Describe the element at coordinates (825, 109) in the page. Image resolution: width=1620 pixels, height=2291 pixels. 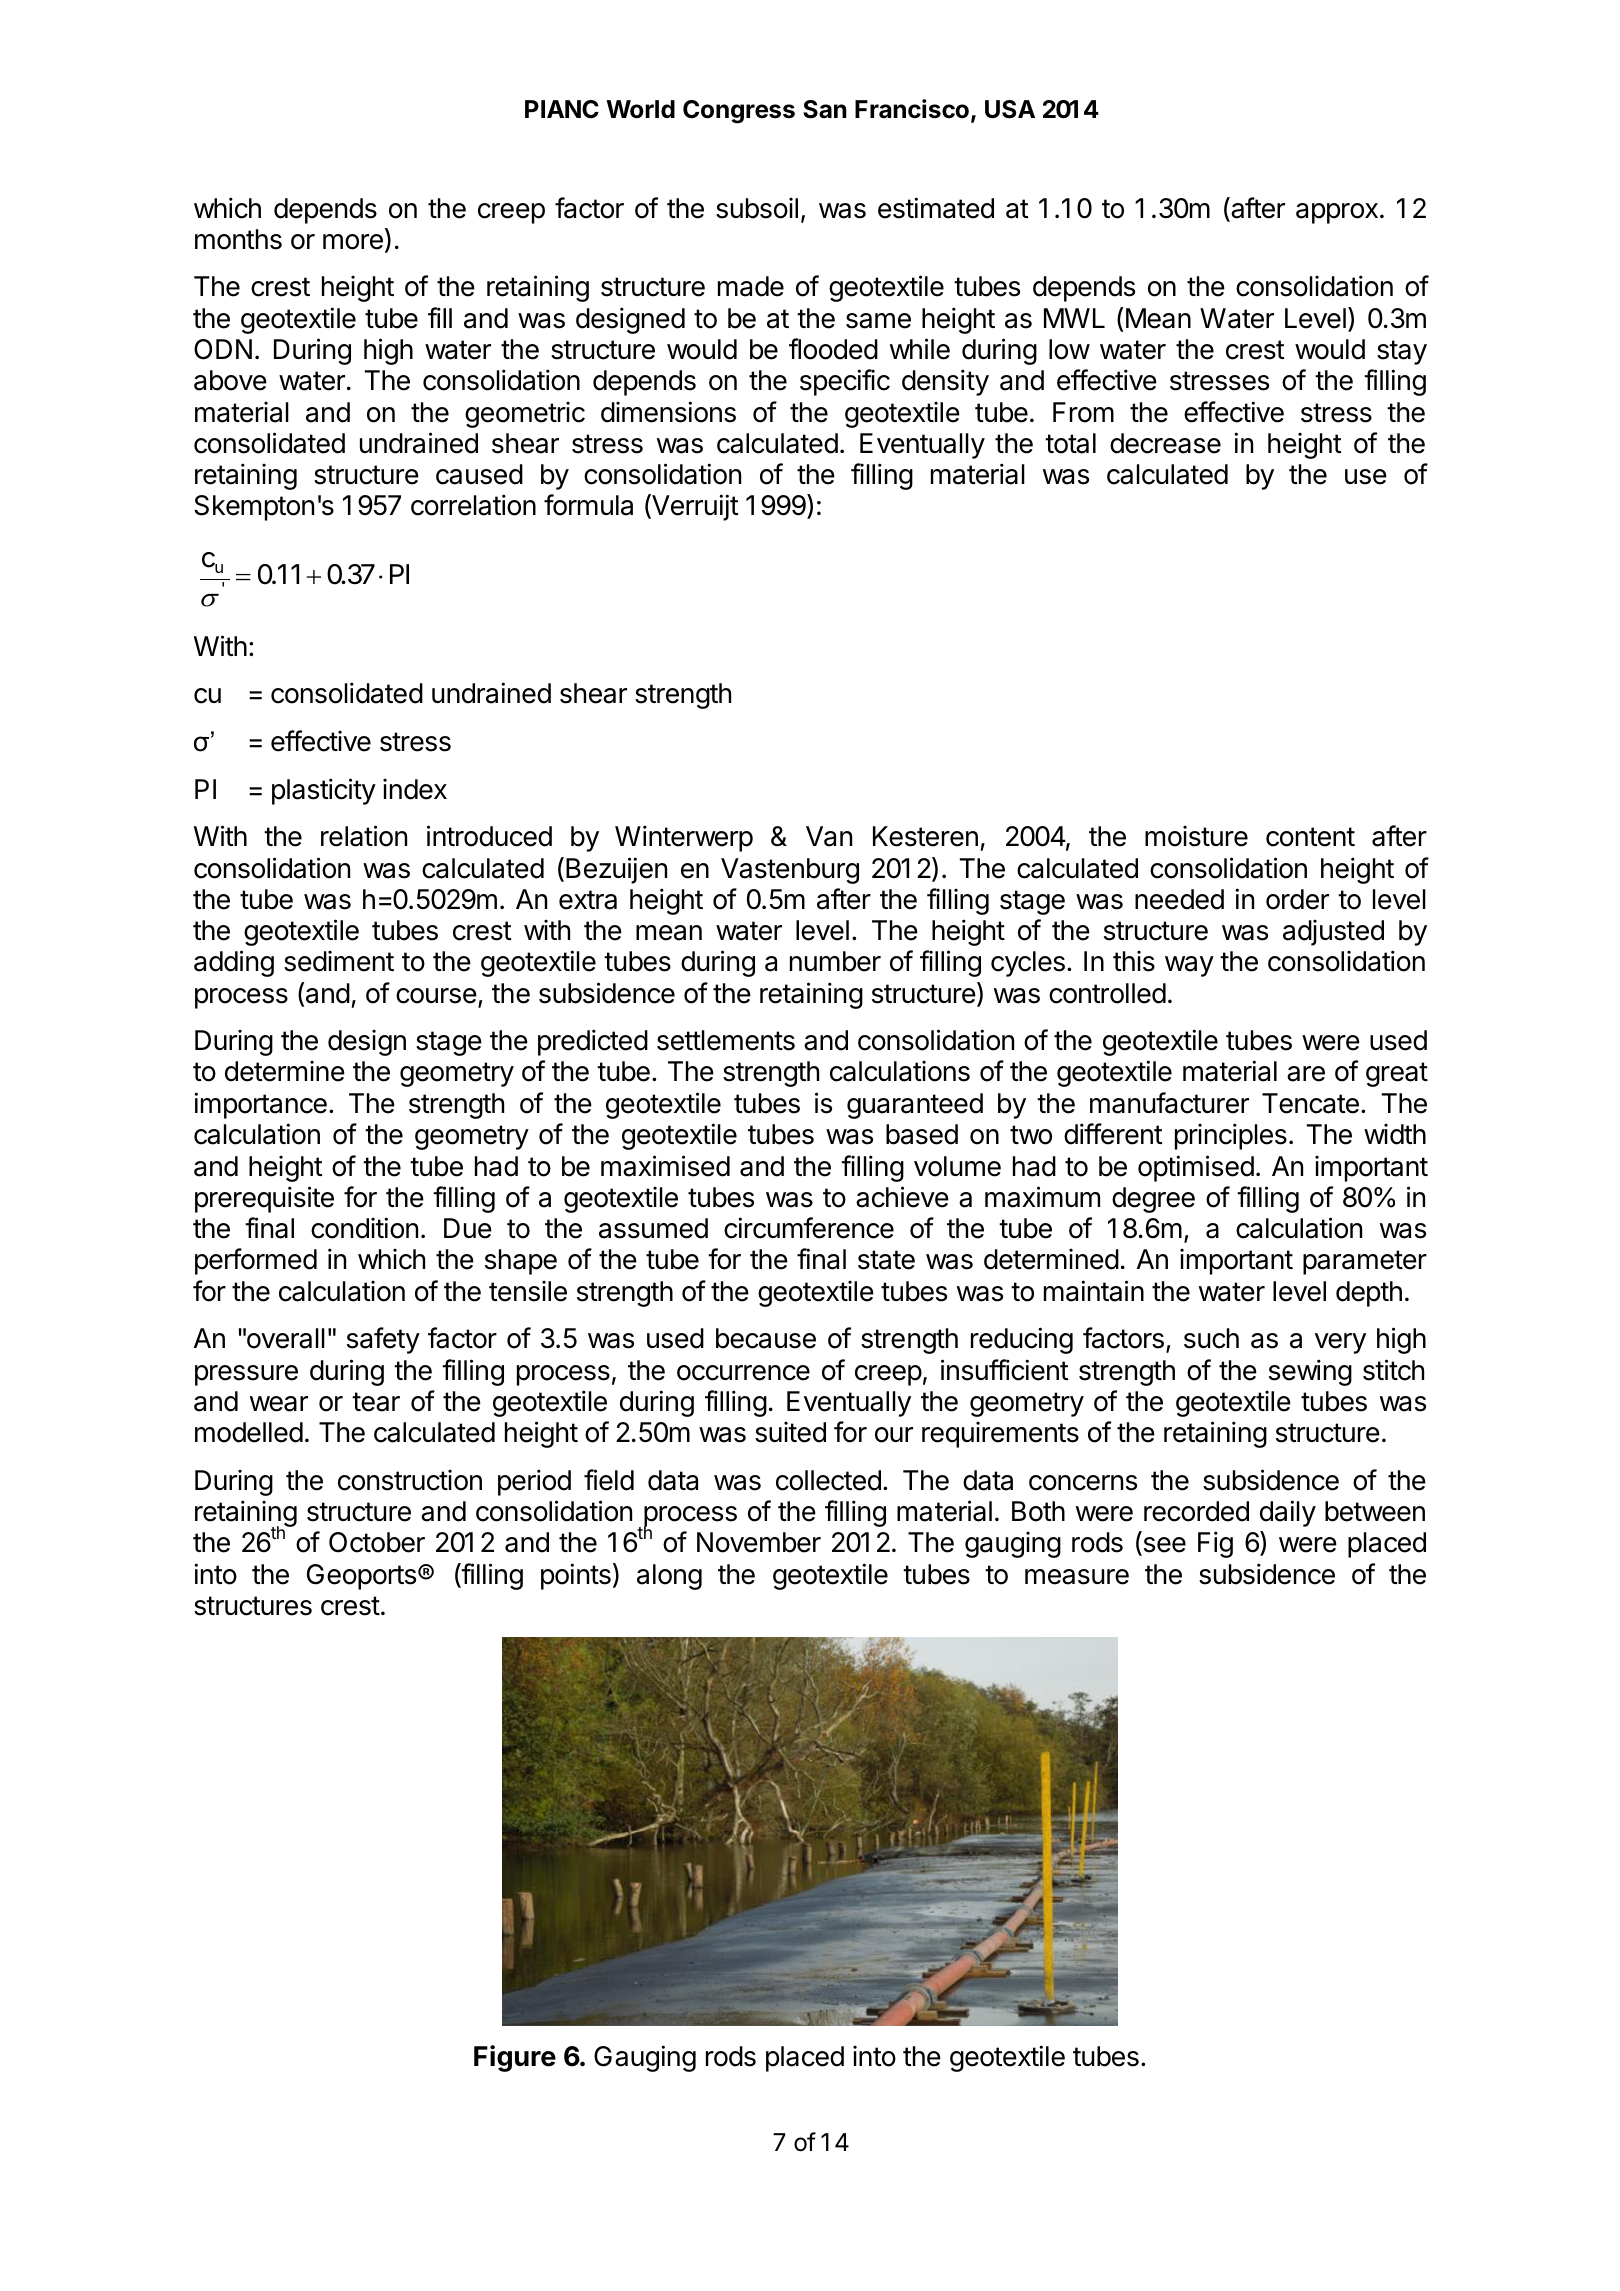
I see `San` at that location.
